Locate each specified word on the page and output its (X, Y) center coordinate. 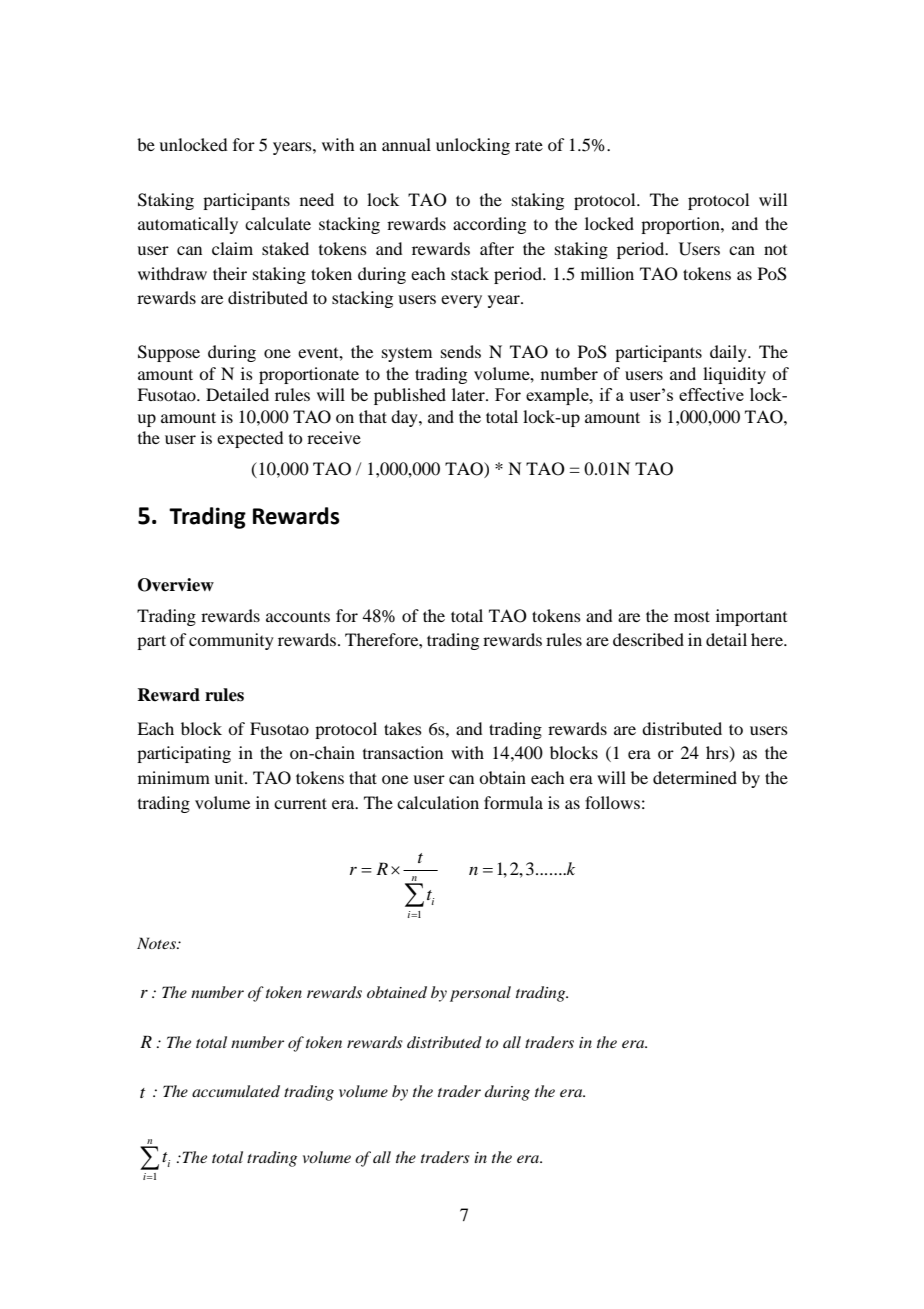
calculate (278, 223)
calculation (438, 802)
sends (461, 351)
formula (513, 802)
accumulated (236, 1091)
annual (406, 144)
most (692, 616)
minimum (174, 777)
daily (729, 353)
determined (695, 777)
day (405, 418)
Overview (176, 585)
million (607, 273)
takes (403, 728)
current (300, 803)
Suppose (169, 353)
